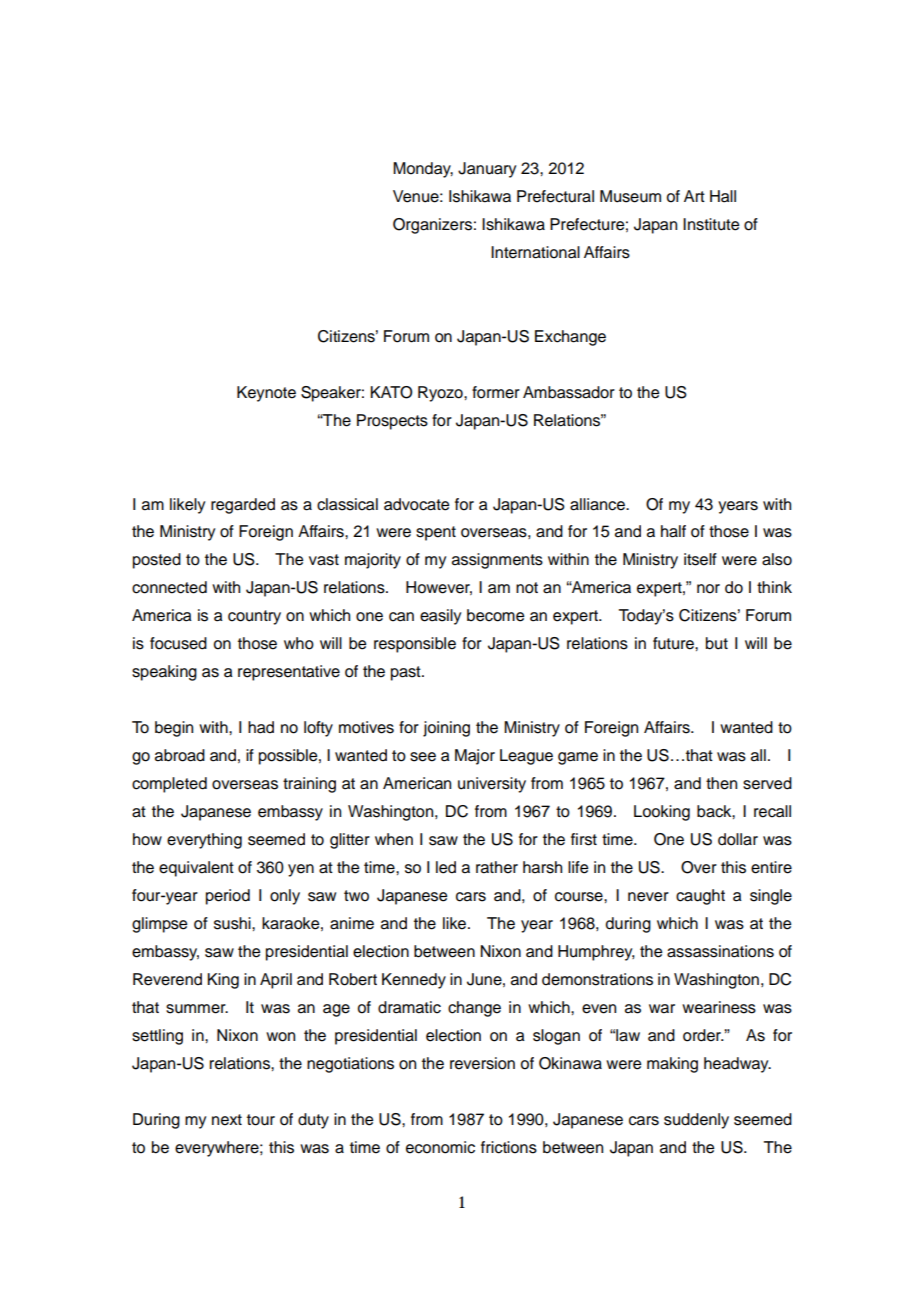 The height and width of the screenshot is (1308, 924). I want to click on regarded, so click(243, 506).
